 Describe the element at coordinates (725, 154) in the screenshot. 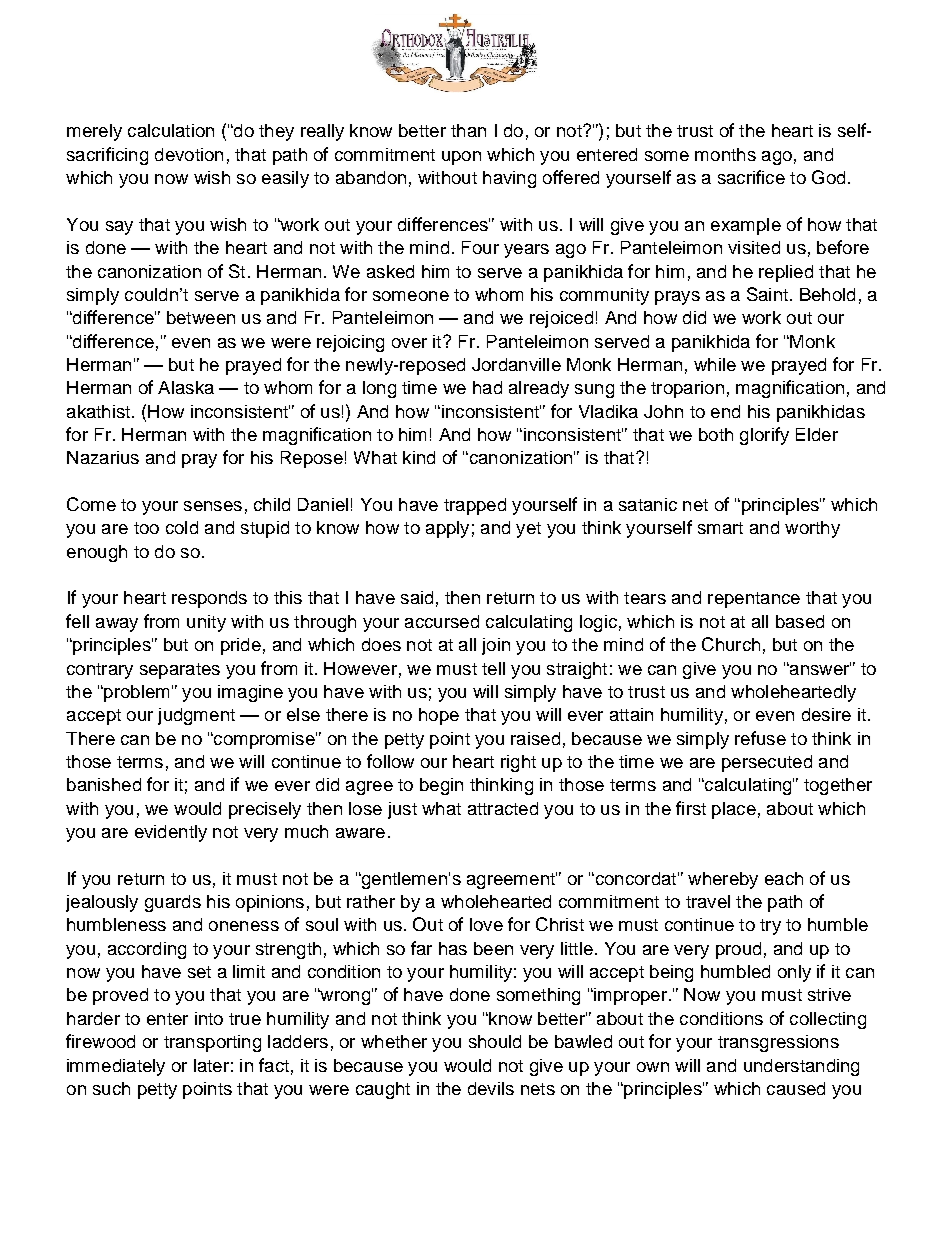

I see `months` at that location.
